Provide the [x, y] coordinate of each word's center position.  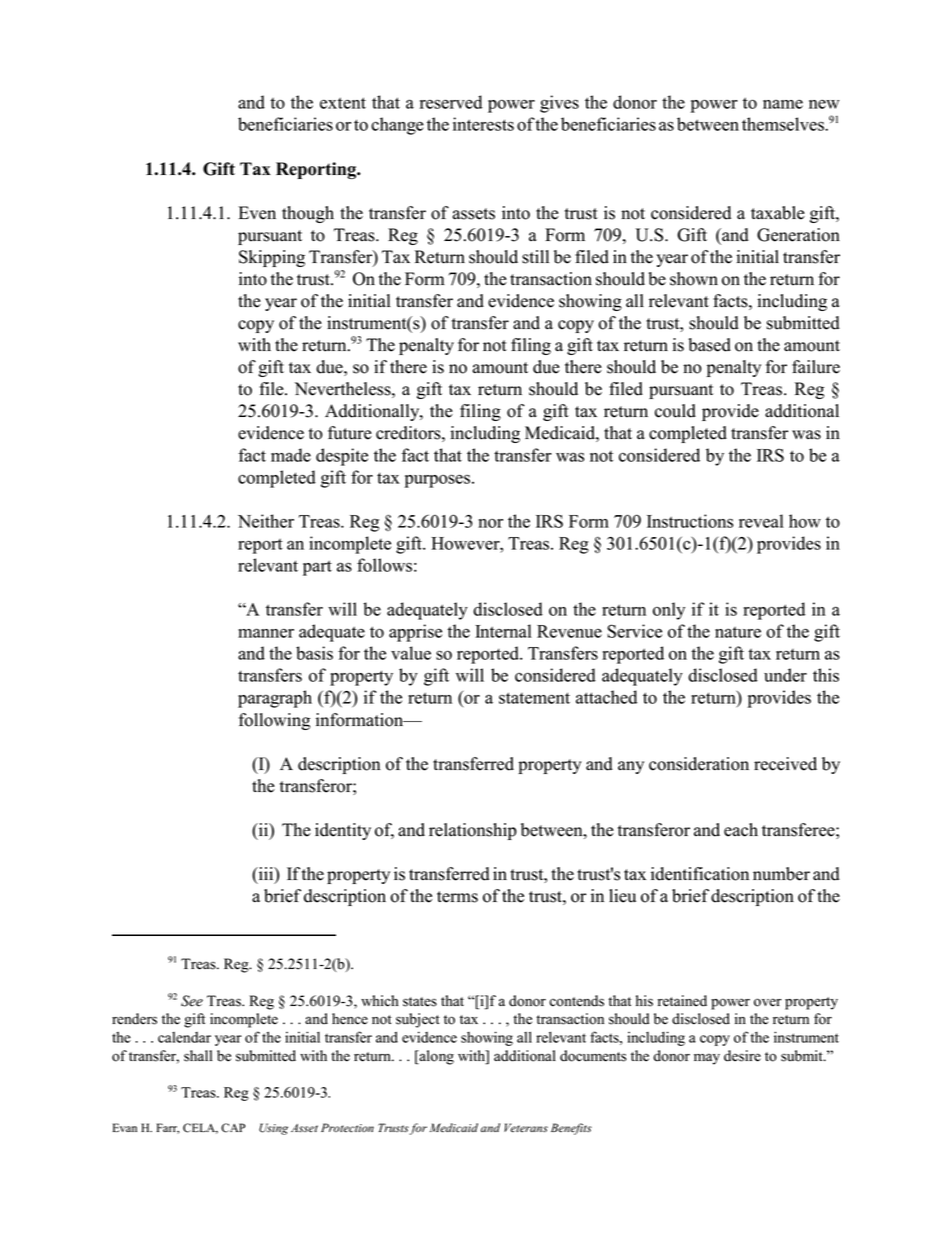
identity [343, 831]
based [709, 345]
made [291, 455]
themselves [784, 124]
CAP [233, 1128]
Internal [503, 631]
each [741, 830]
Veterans [526, 1128]
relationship [473, 831]
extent [343, 103]
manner [266, 633]
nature [738, 632]
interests [483, 124]
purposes [437, 481]
